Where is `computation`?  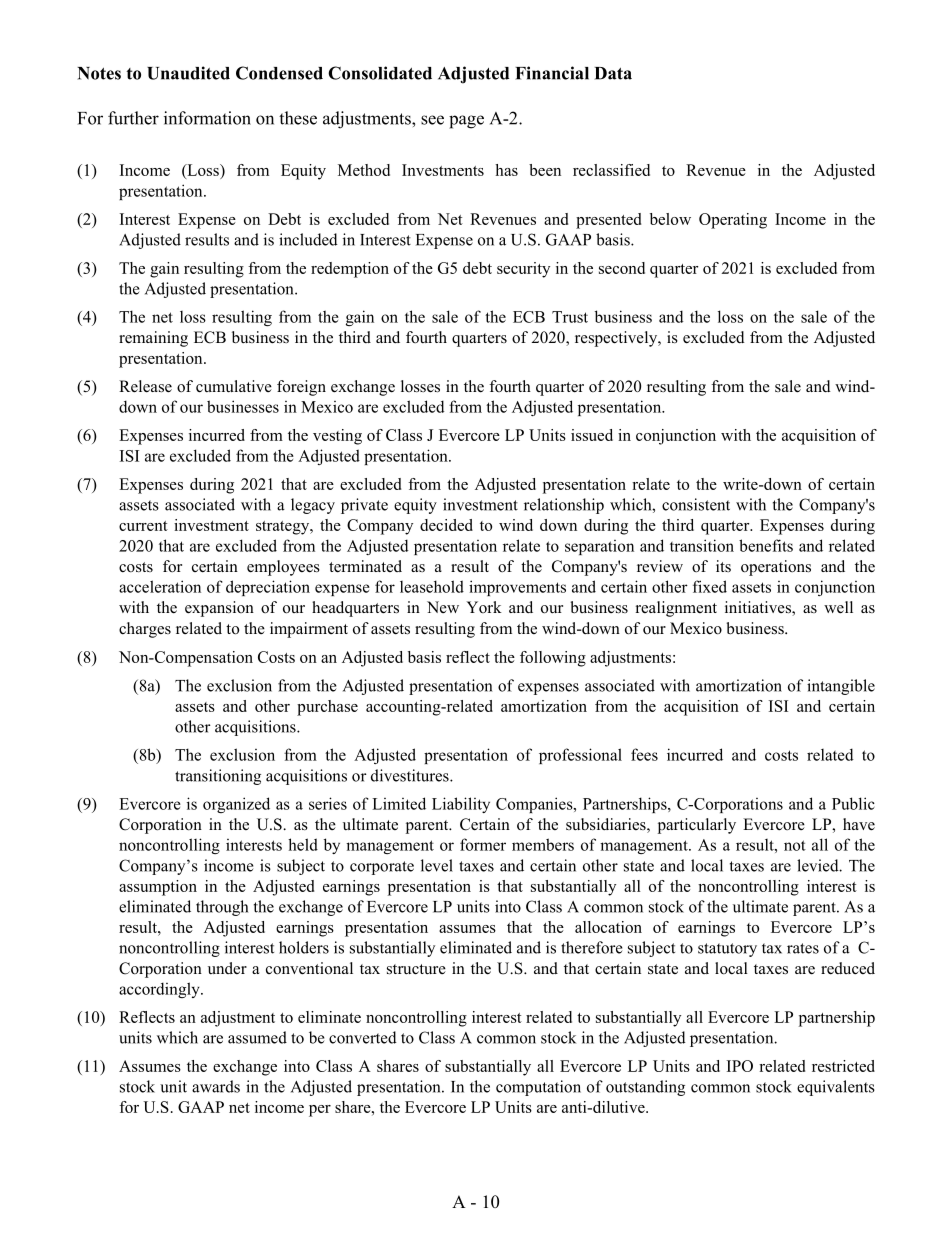 computation is located at coordinates (538, 1088).
